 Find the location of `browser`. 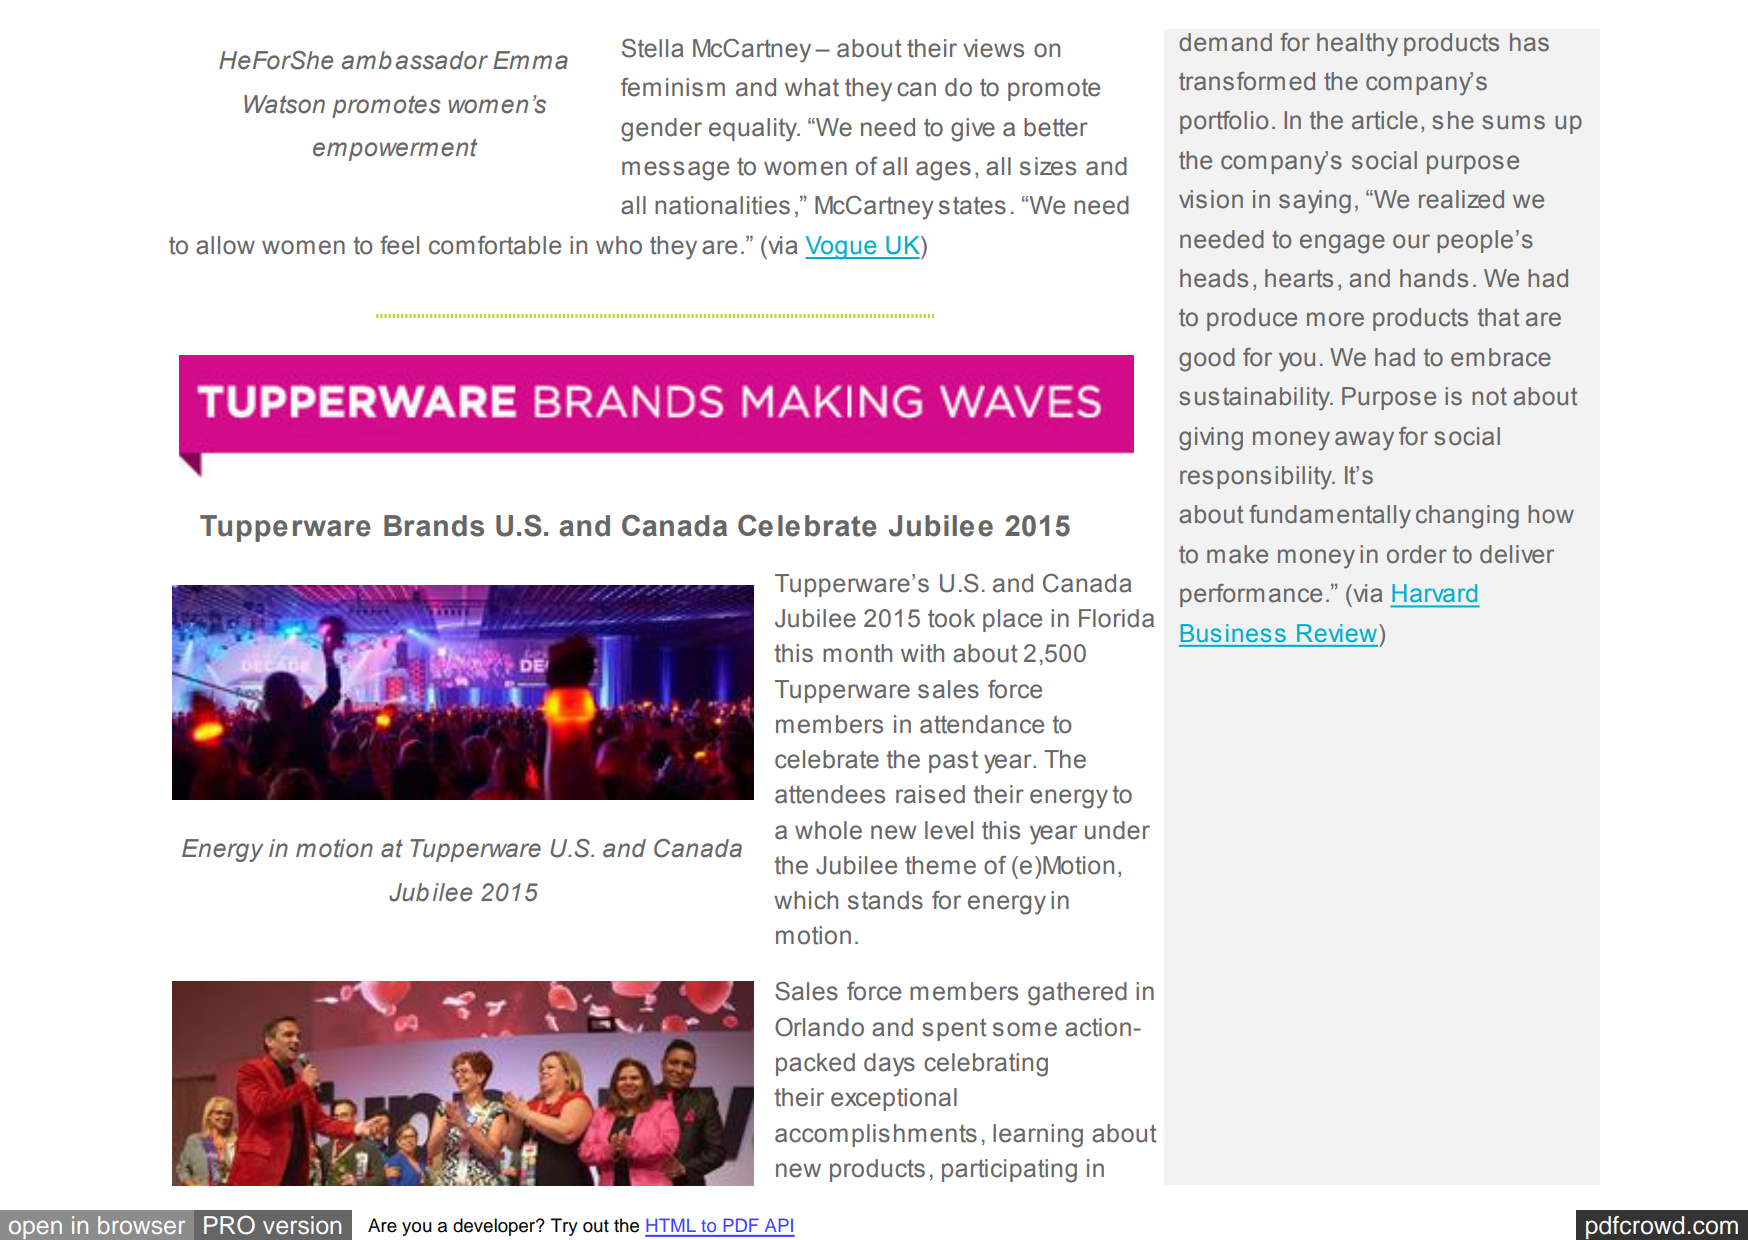

browser is located at coordinates (141, 1225).
